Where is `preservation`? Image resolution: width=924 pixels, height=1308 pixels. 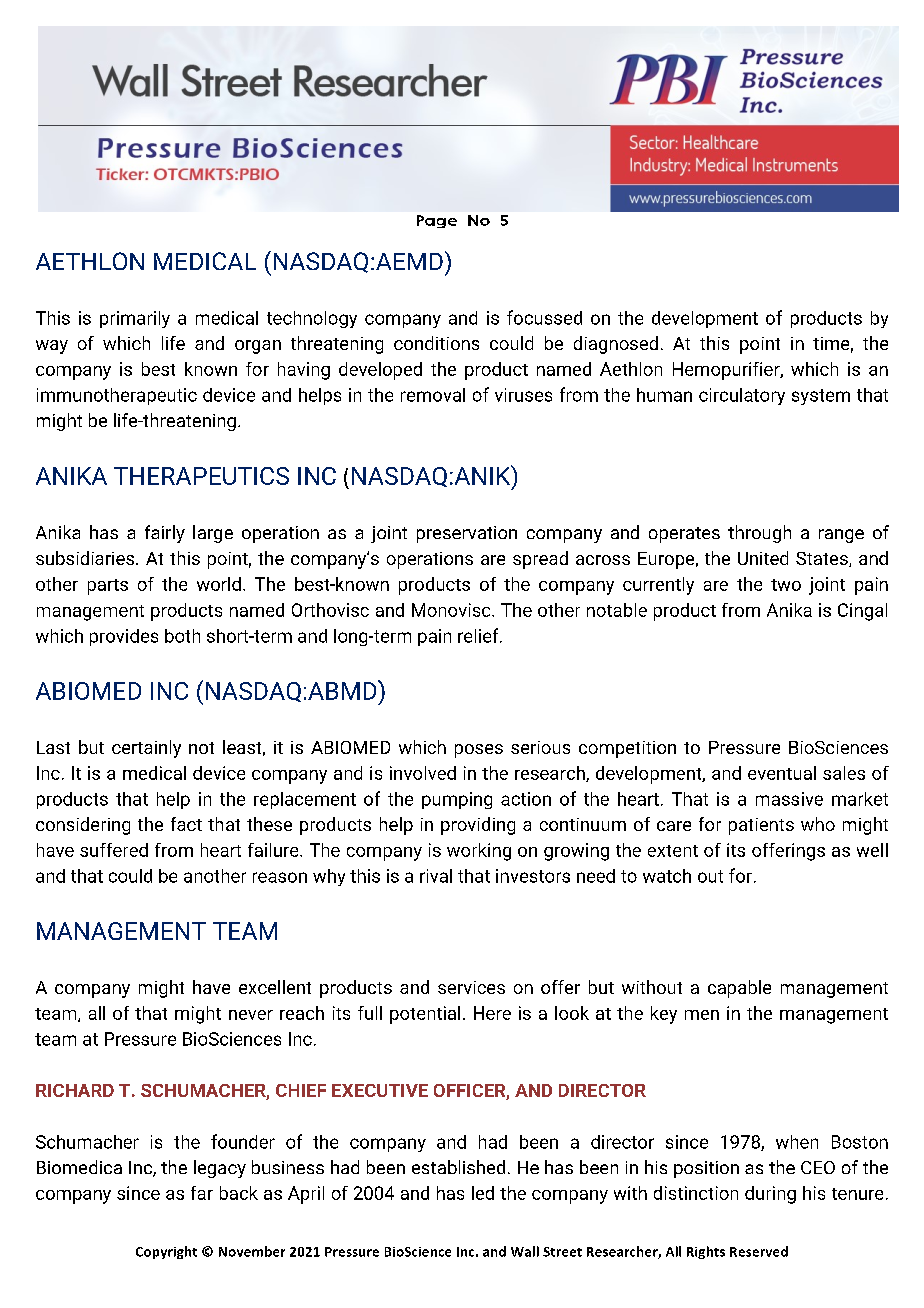 preservation is located at coordinates (467, 534).
